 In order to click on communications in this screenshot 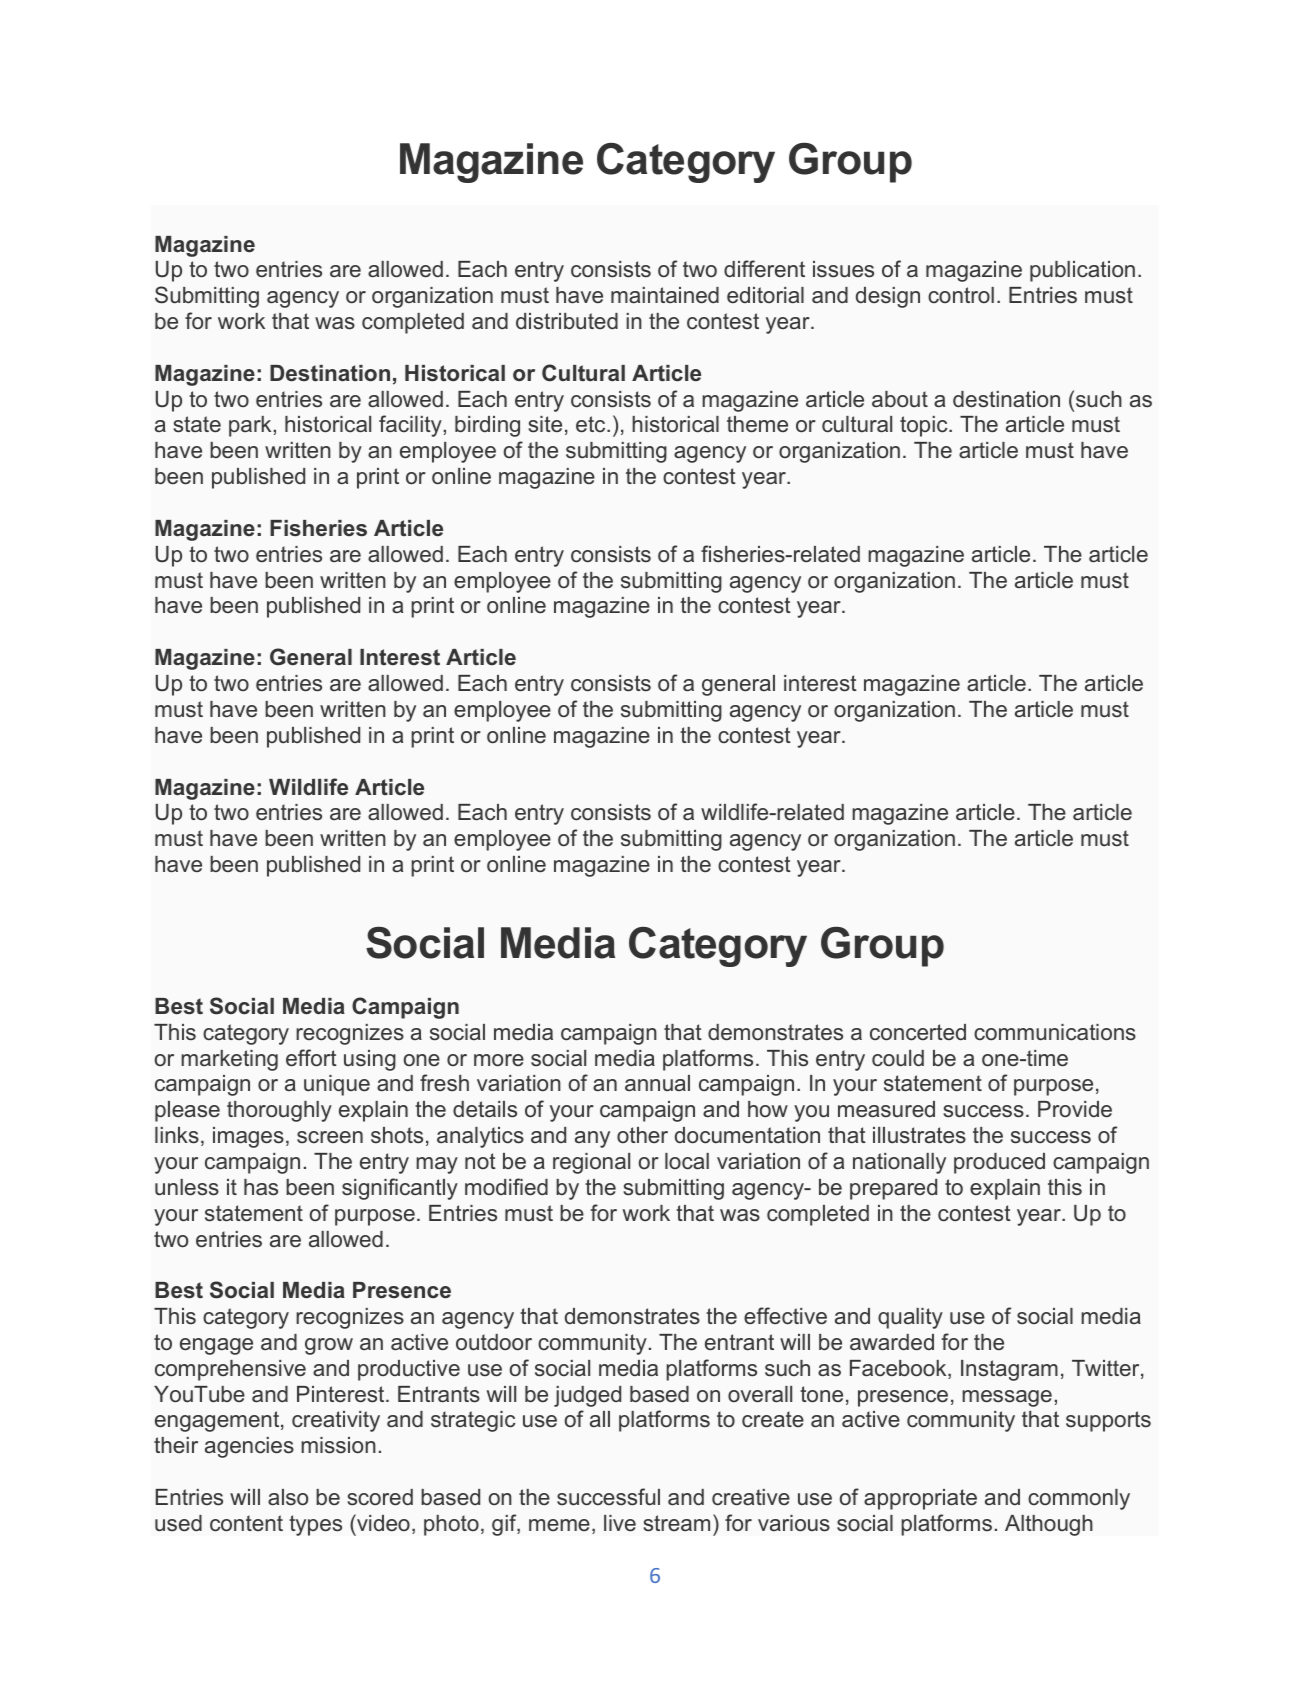, I will do `click(1055, 1032)`.
